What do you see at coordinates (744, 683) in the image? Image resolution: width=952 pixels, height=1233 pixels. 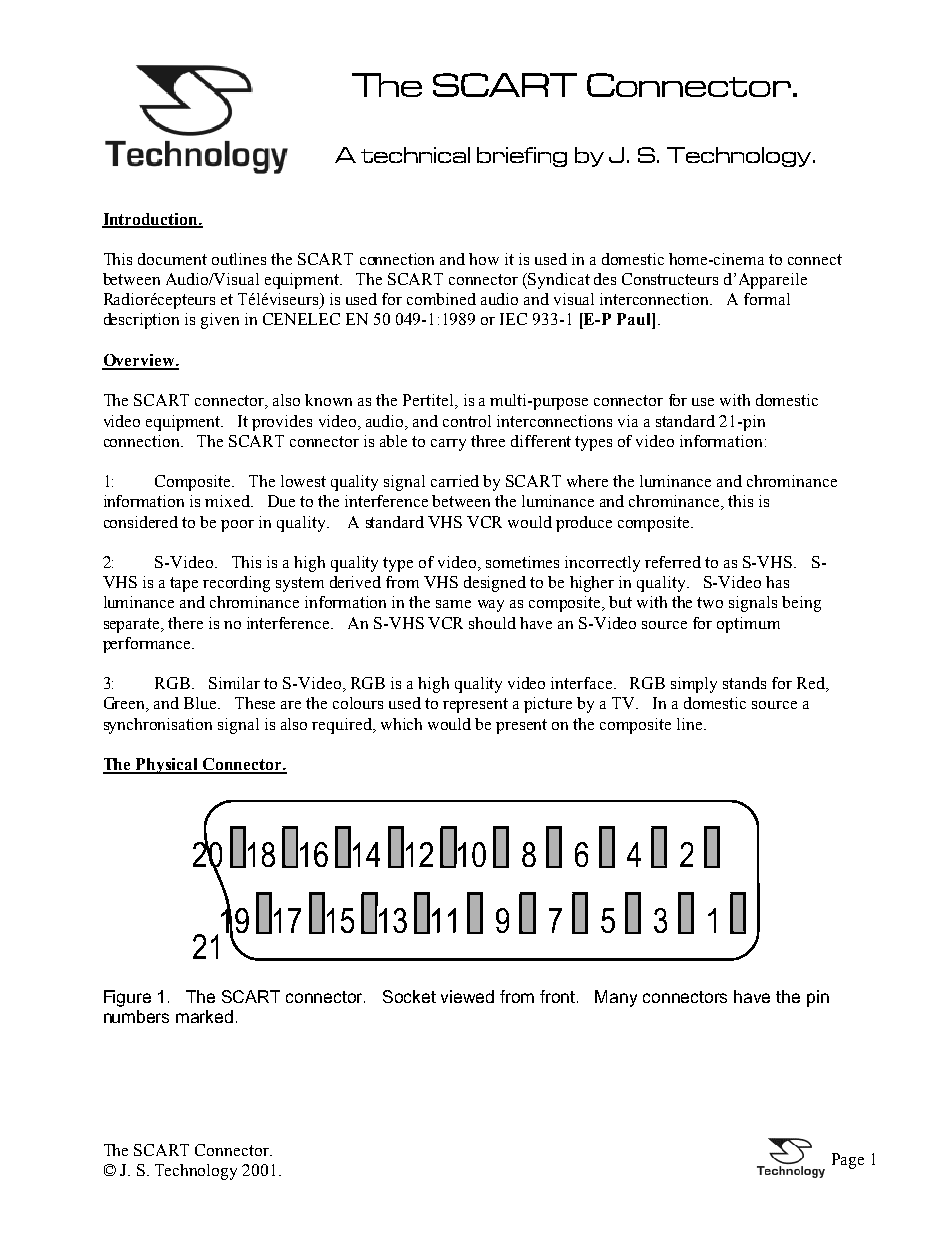 I see `stands` at bounding box center [744, 683].
